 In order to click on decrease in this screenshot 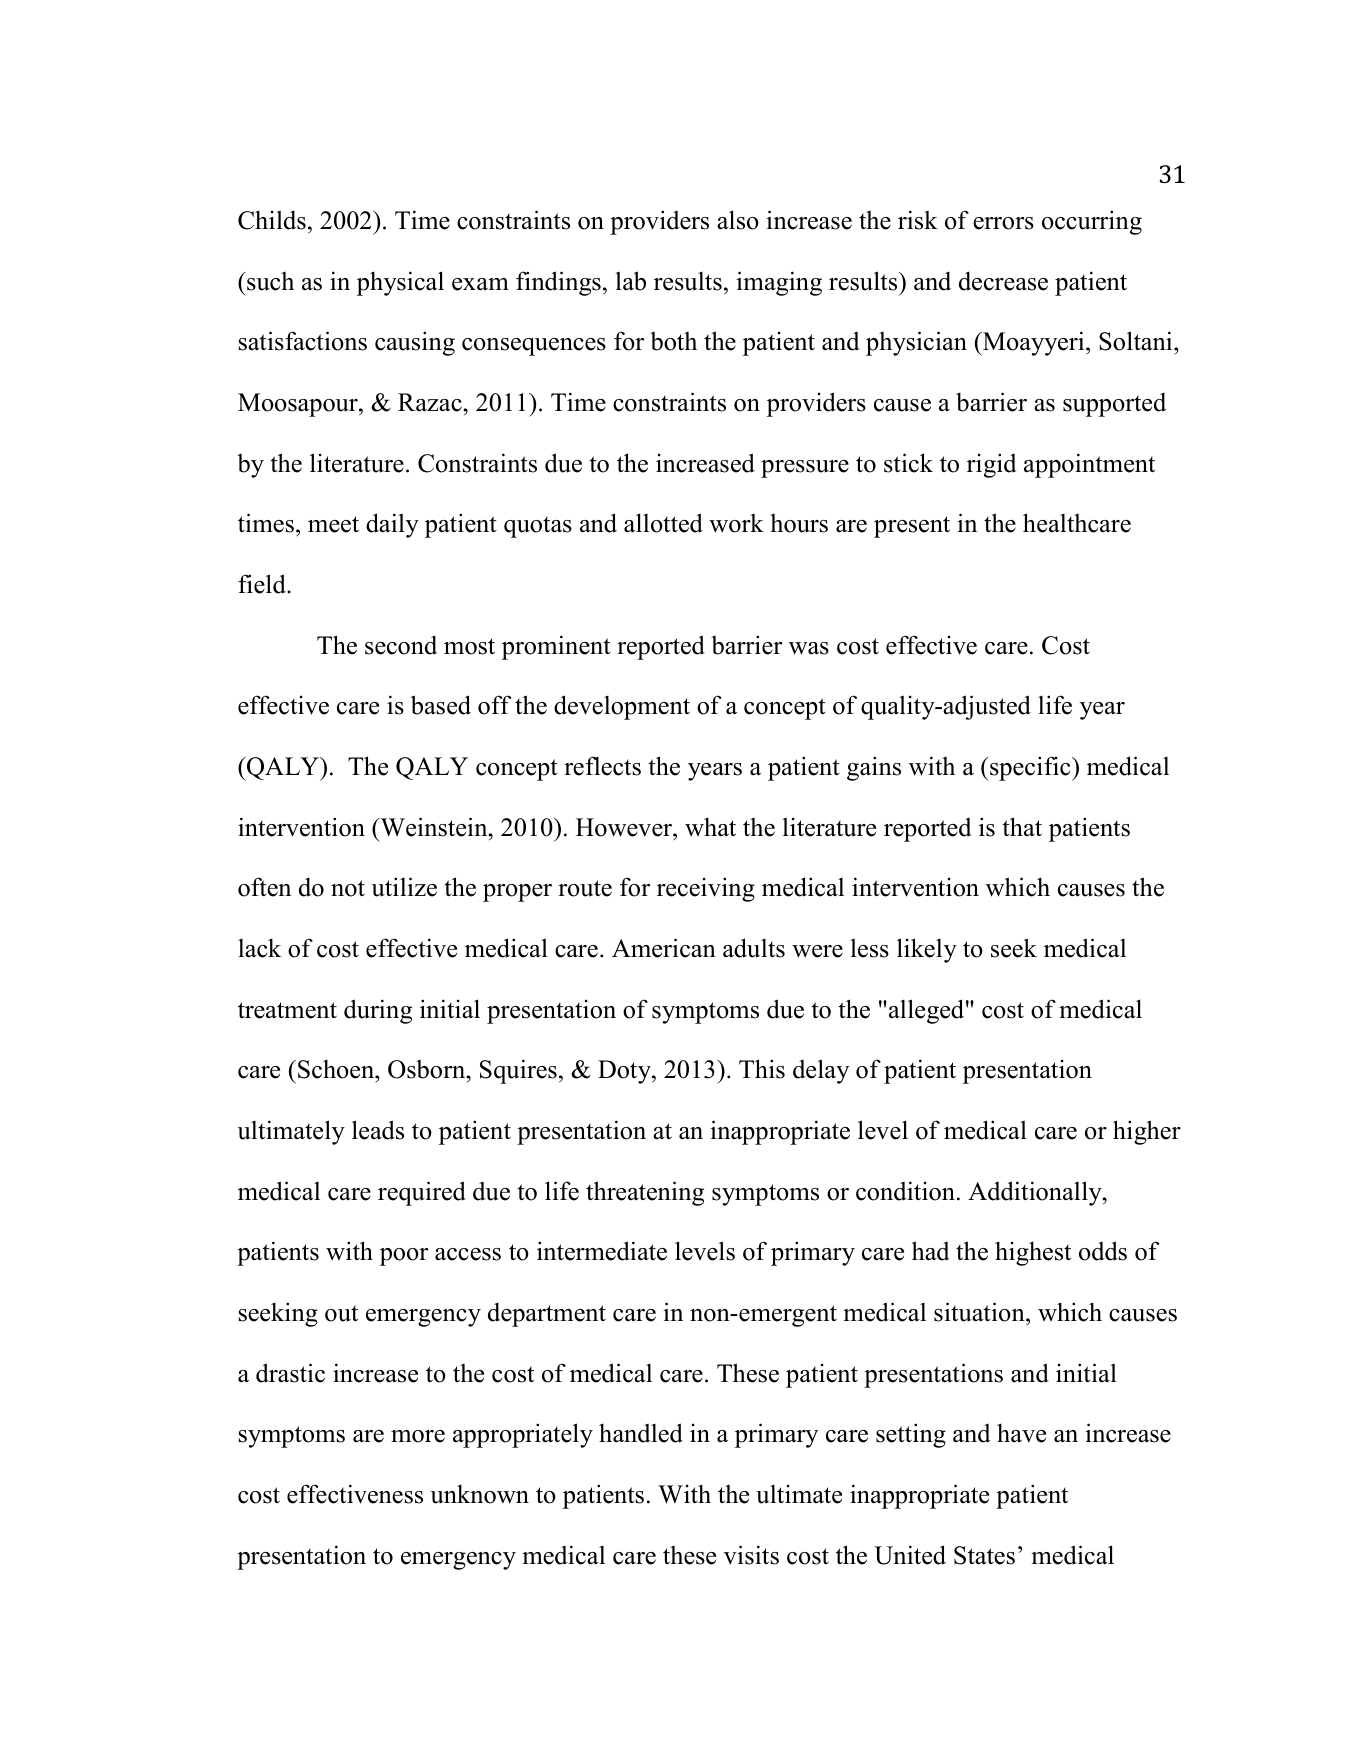, I will do `click(1003, 281)`.
